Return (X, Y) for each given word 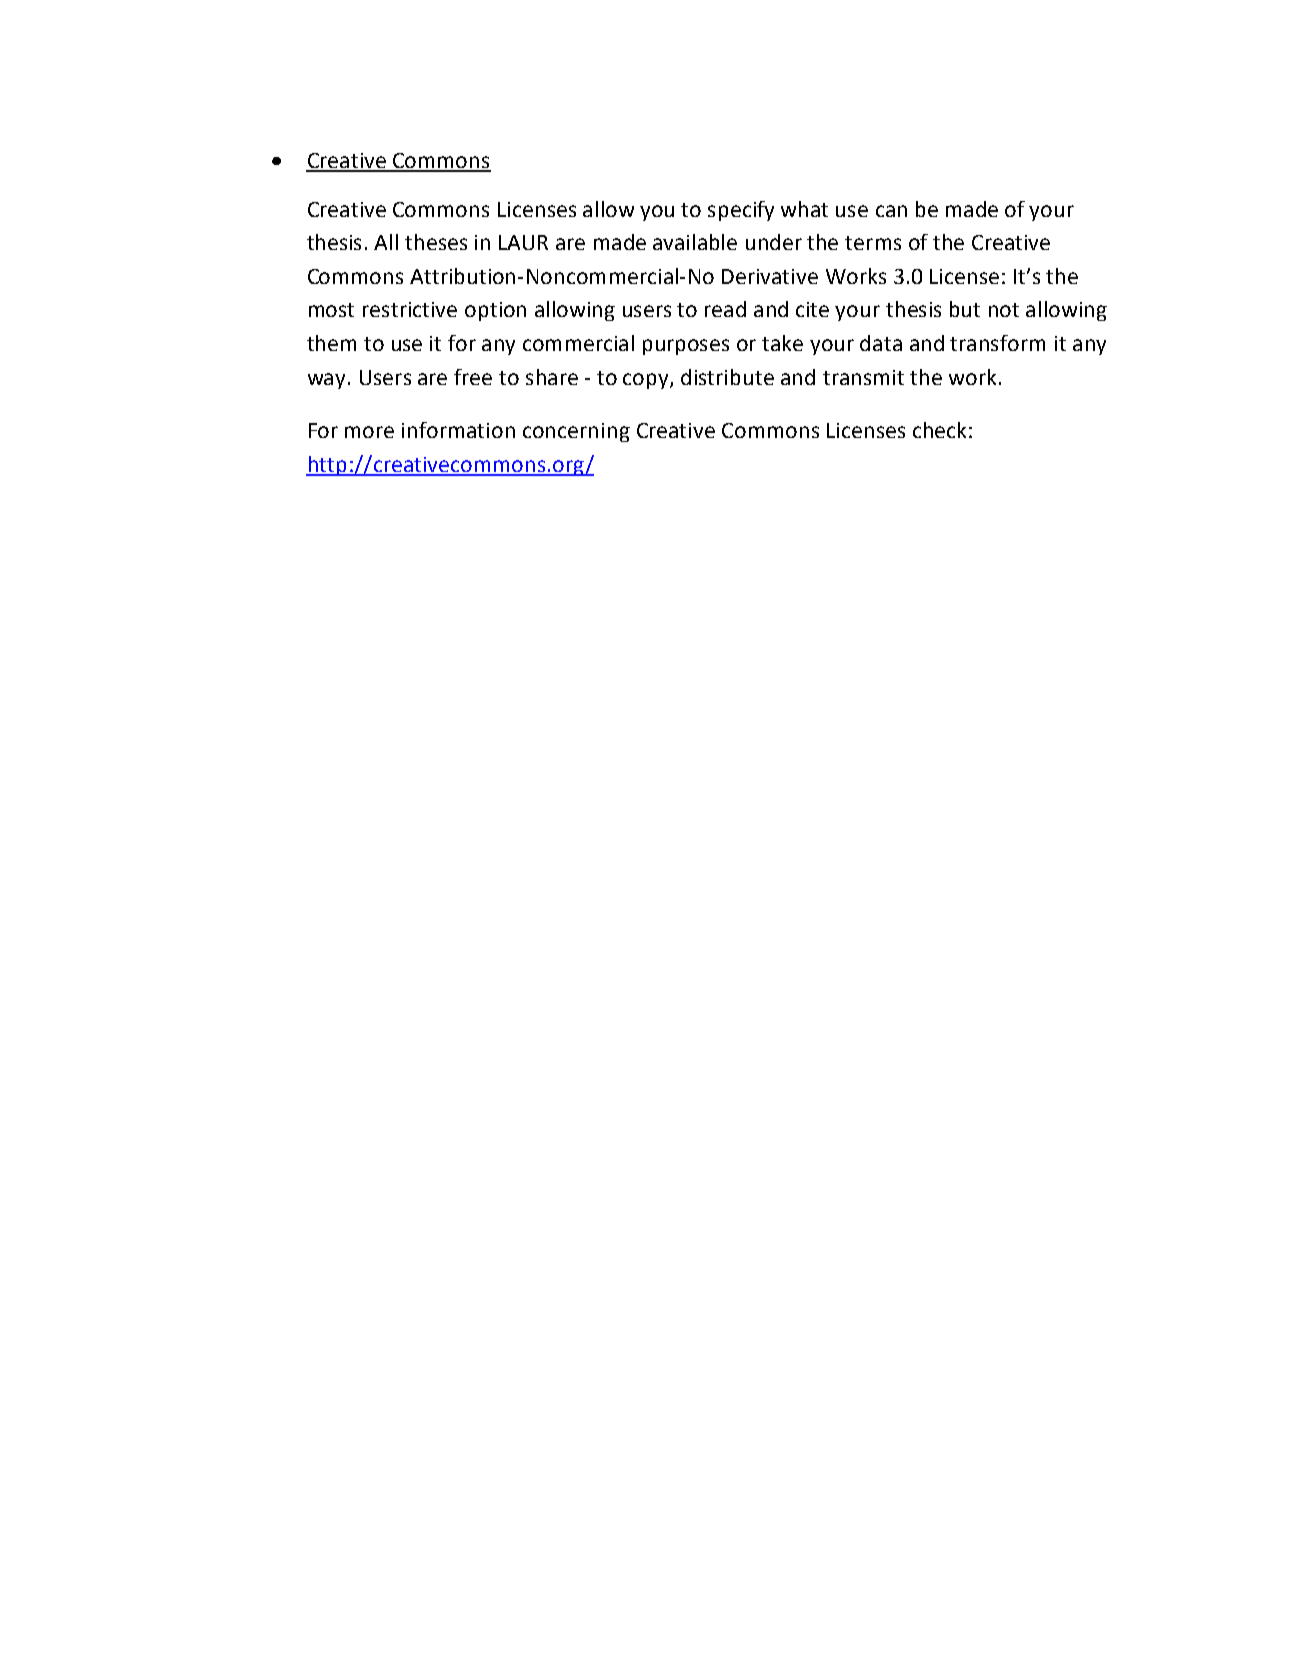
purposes (686, 347)
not (1004, 310)
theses (436, 242)
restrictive (410, 309)
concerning (576, 432)
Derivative (770, 276)
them (331, 343)
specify (741, 211)
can (891, 211)
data (881, 343)
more (369, 432)
